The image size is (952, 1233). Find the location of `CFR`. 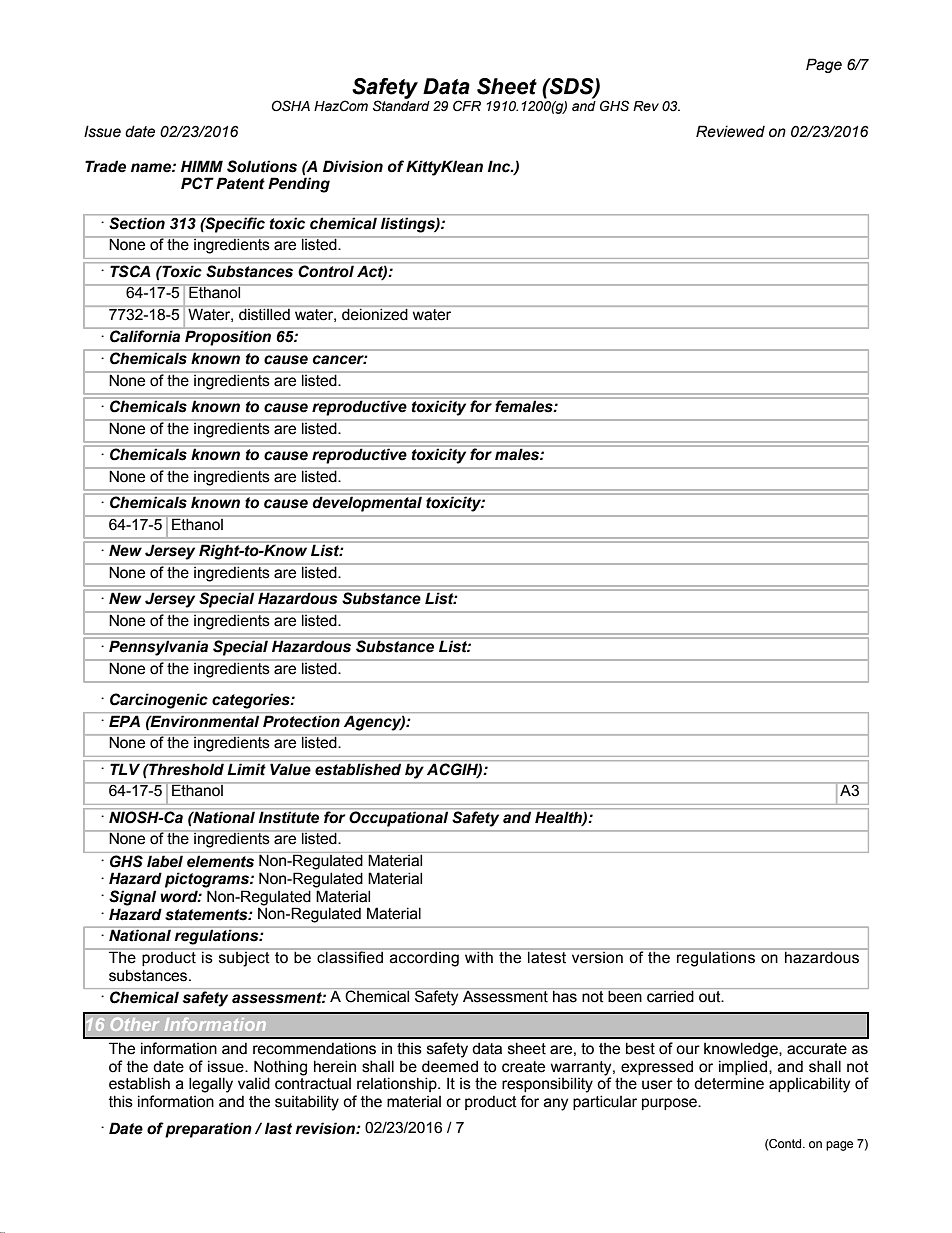

CFR is located at coordinates (467, 105).
